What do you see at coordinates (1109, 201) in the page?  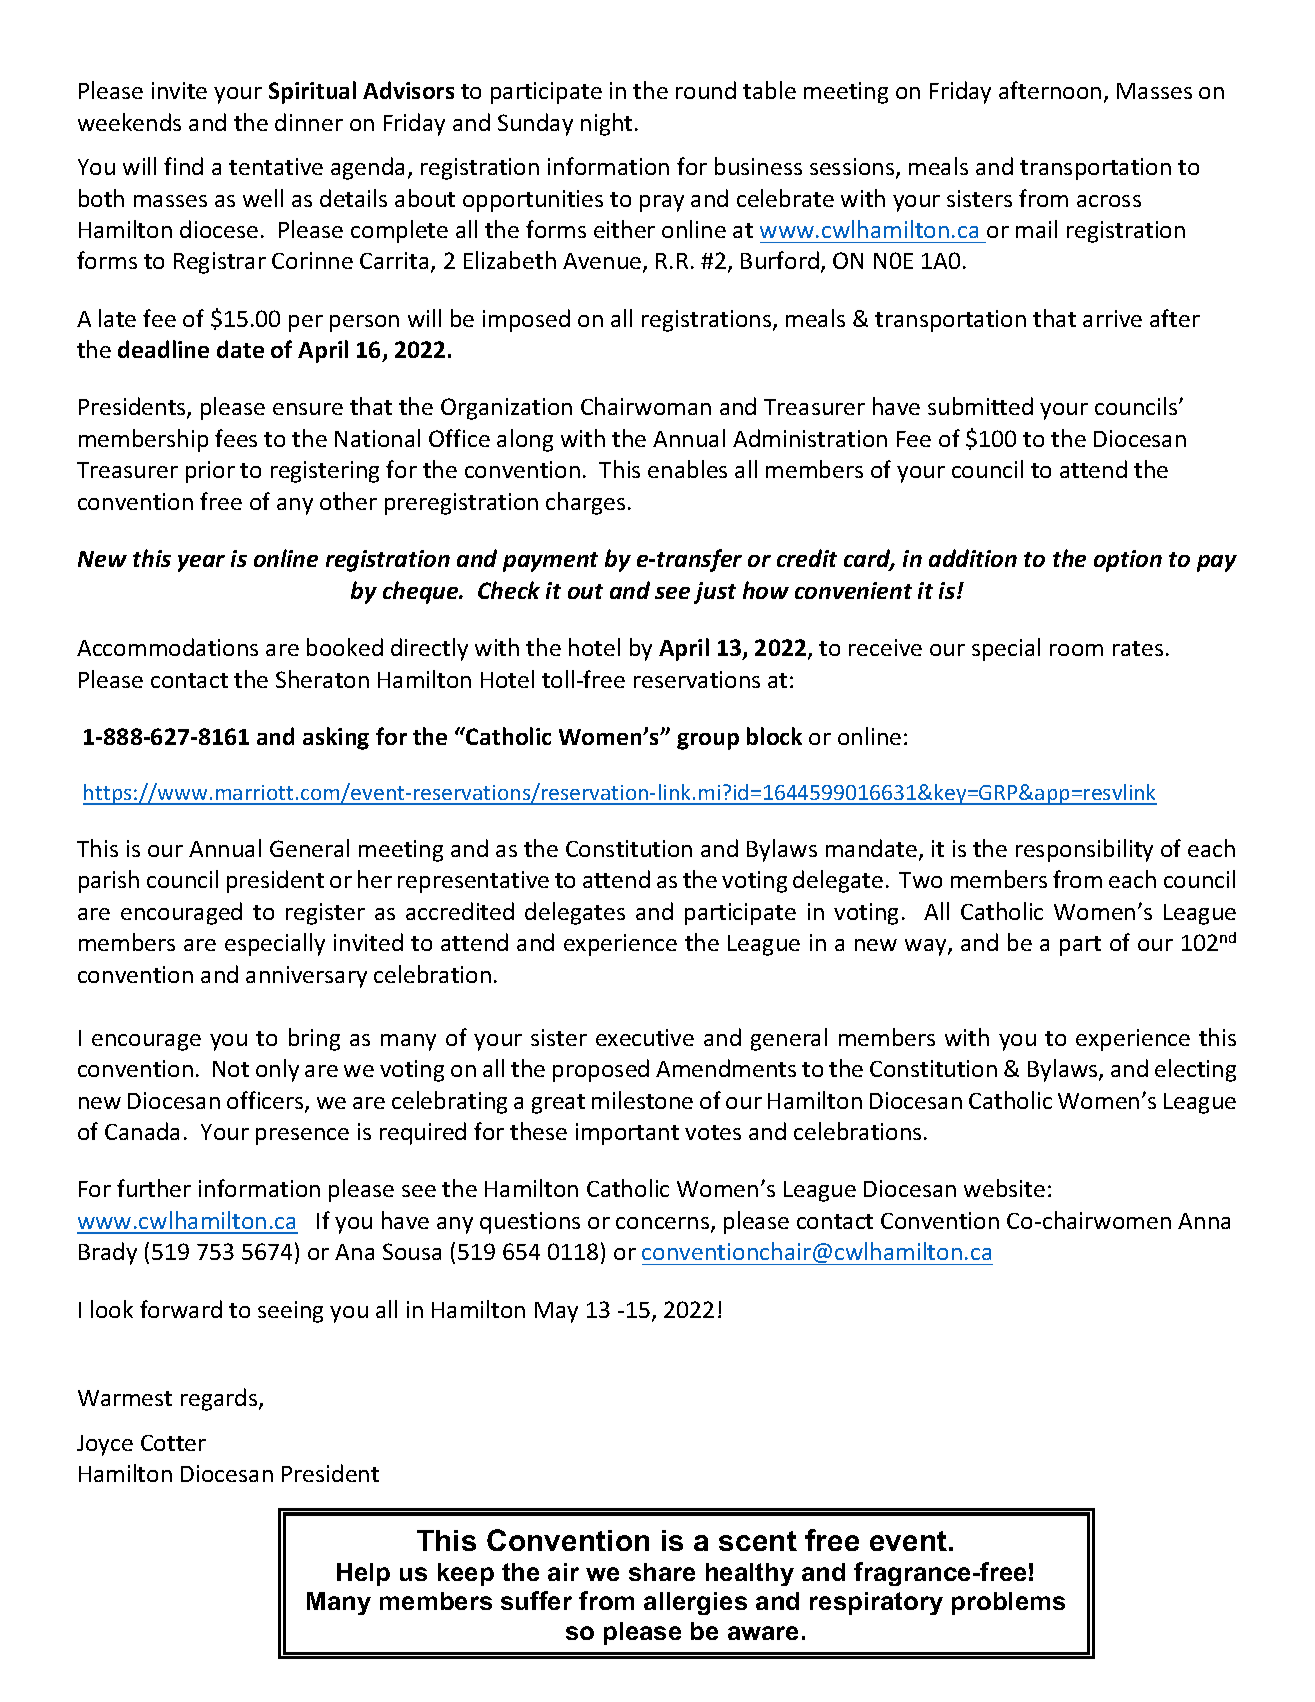 I see `across` at bounding box center [1109, 201].
